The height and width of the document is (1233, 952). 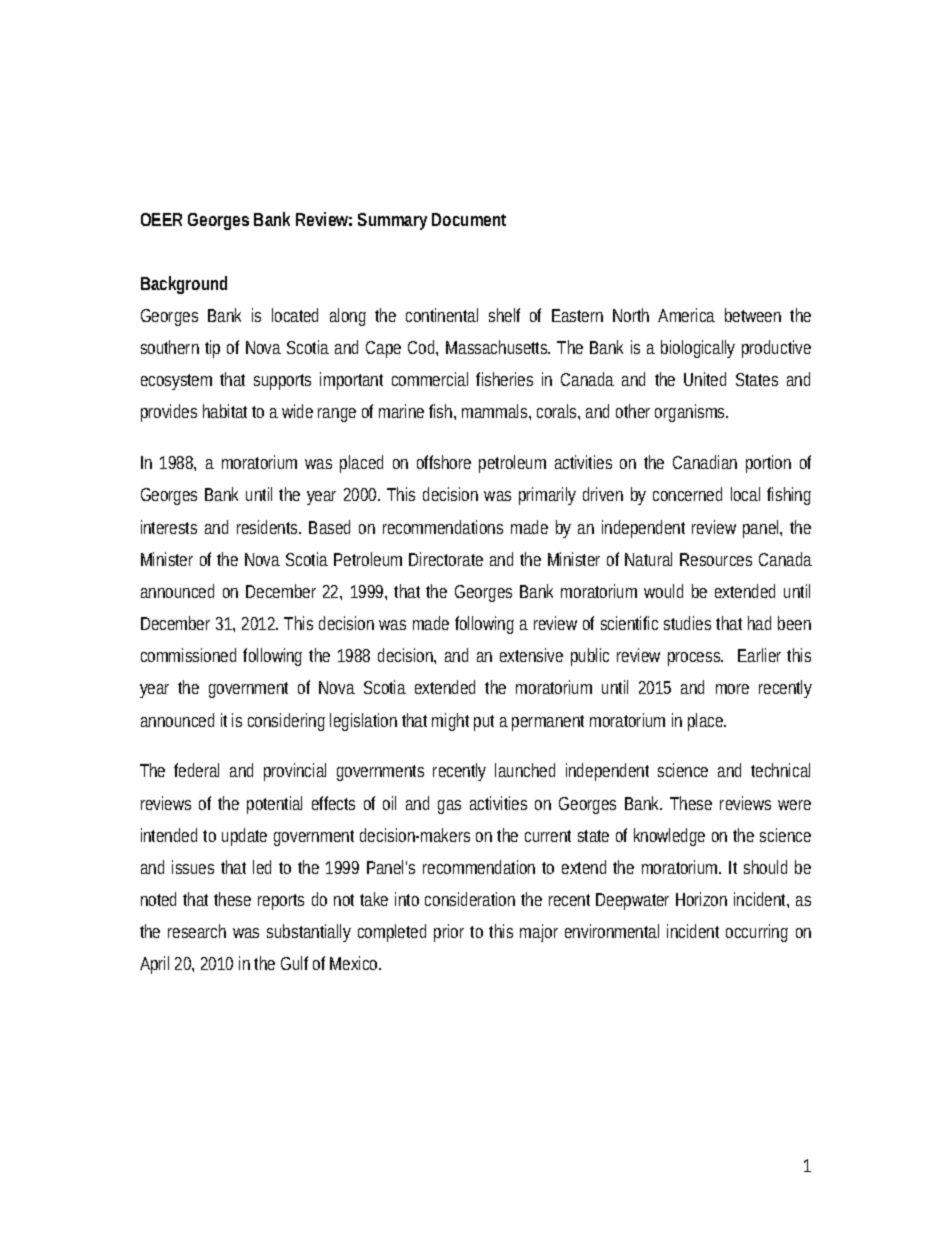 I want to click on Background, so click(x=184, y=285).
